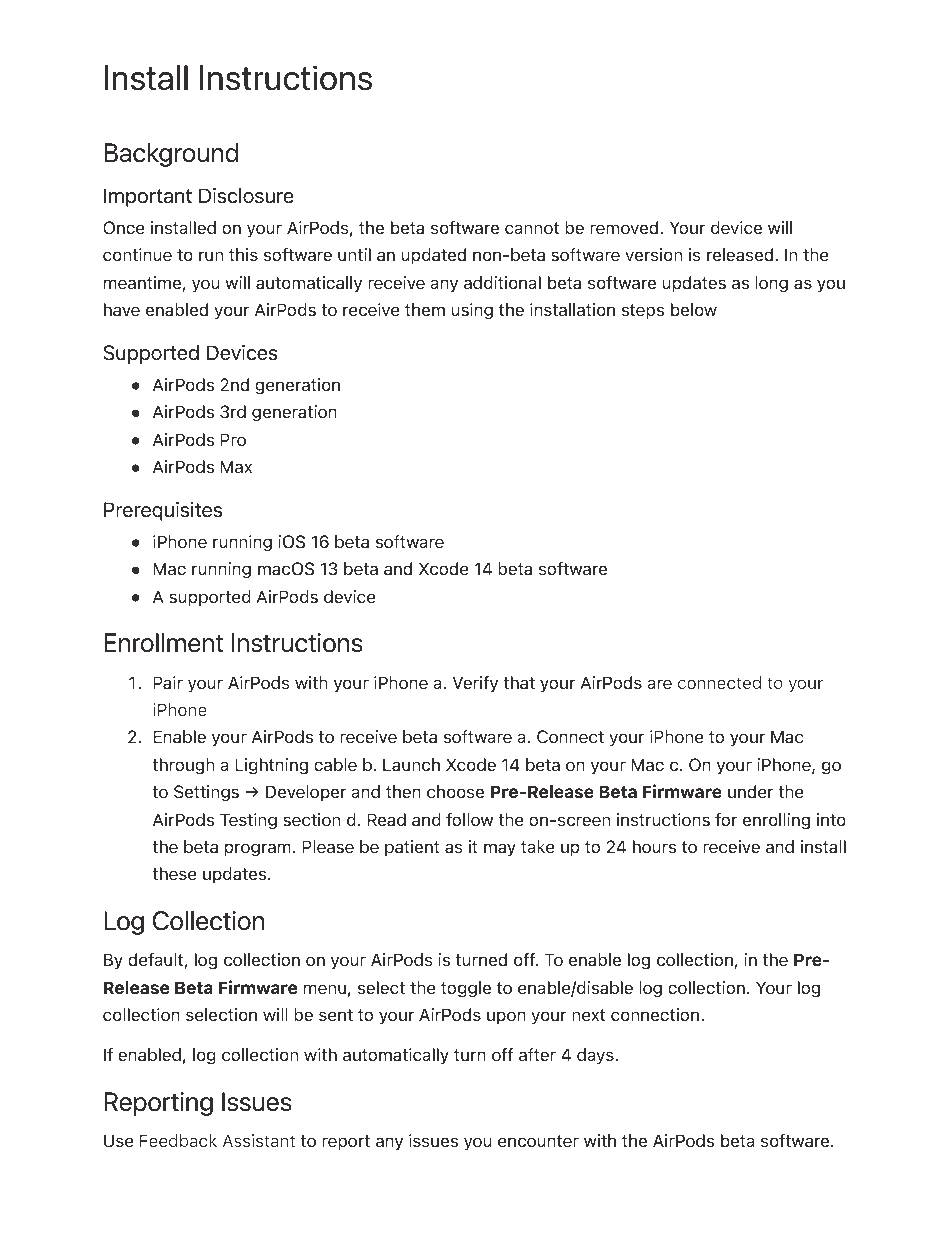 The height and width of the document is (1233, 952). What do you see at coordinates (469, 819) in the document?
I see `follow` at bounding box center [469, 819].
